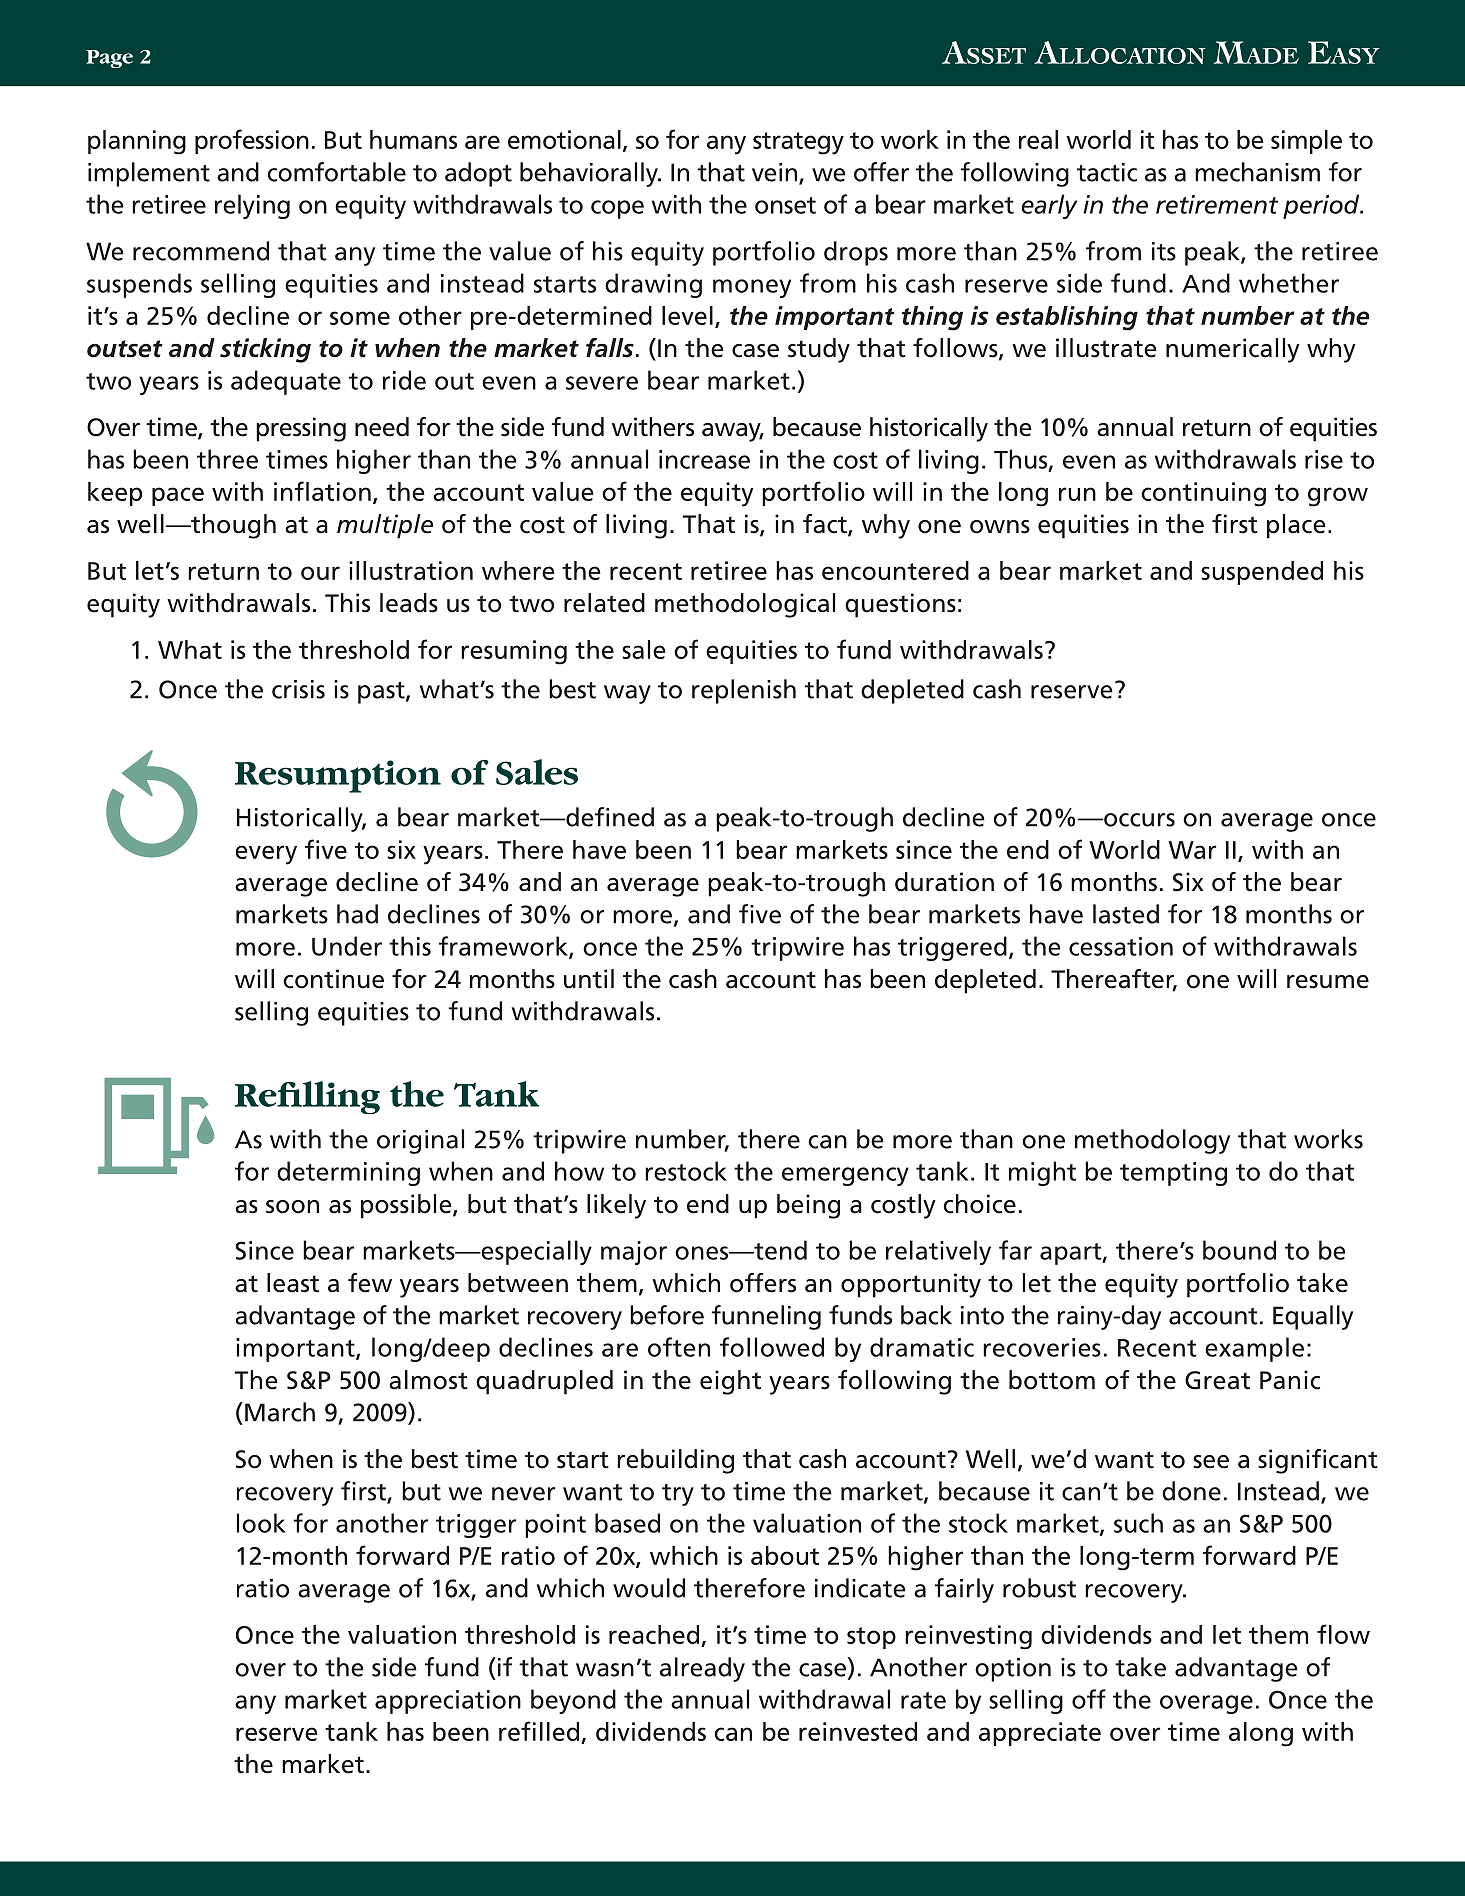 Image resolution: width=1465 pixels, height=1896 pixels. Describe the element at coordinates (293, 1283) in the screenshot. I see `least` at that location.
